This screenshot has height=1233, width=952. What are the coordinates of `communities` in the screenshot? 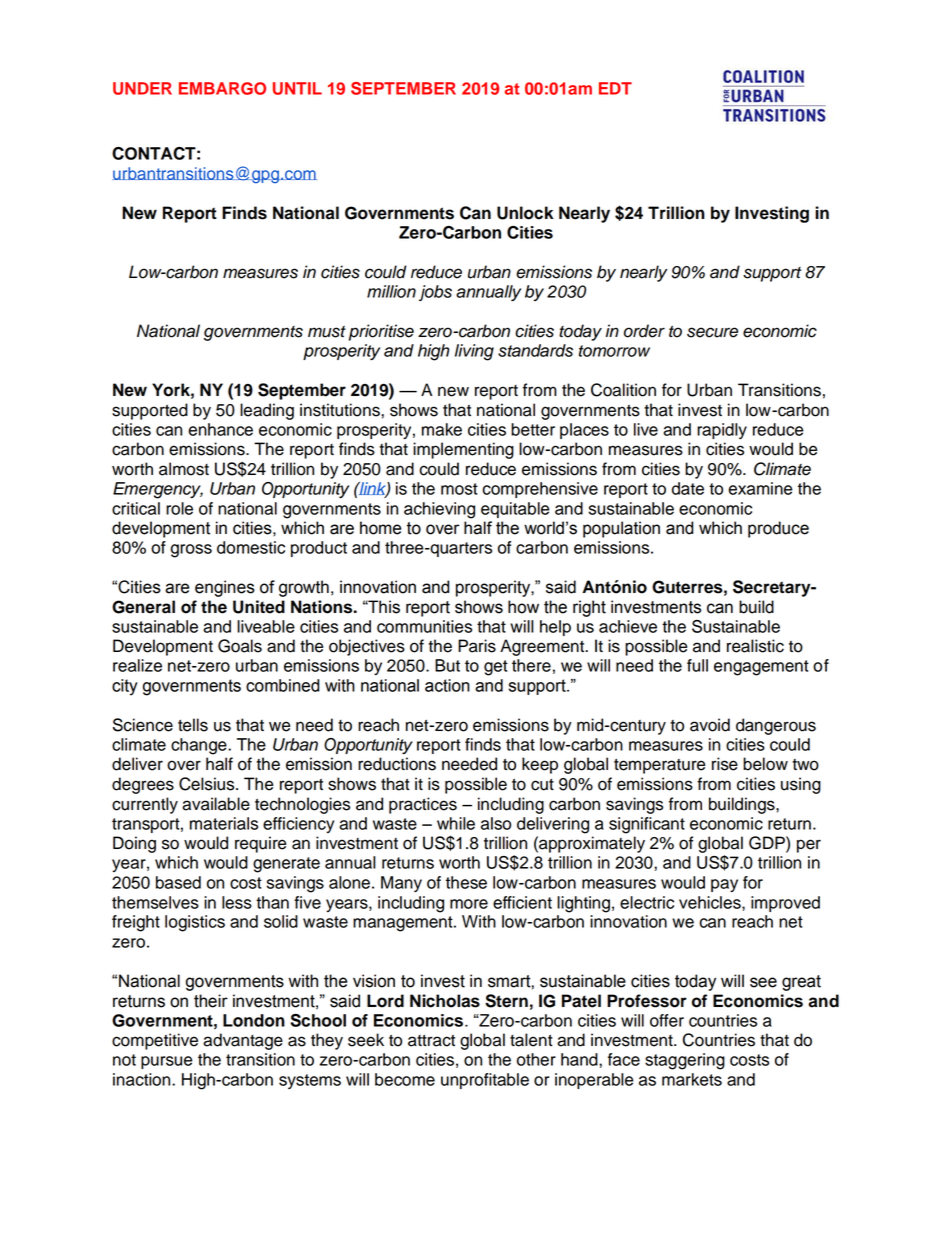 It's located at (424, 626).
